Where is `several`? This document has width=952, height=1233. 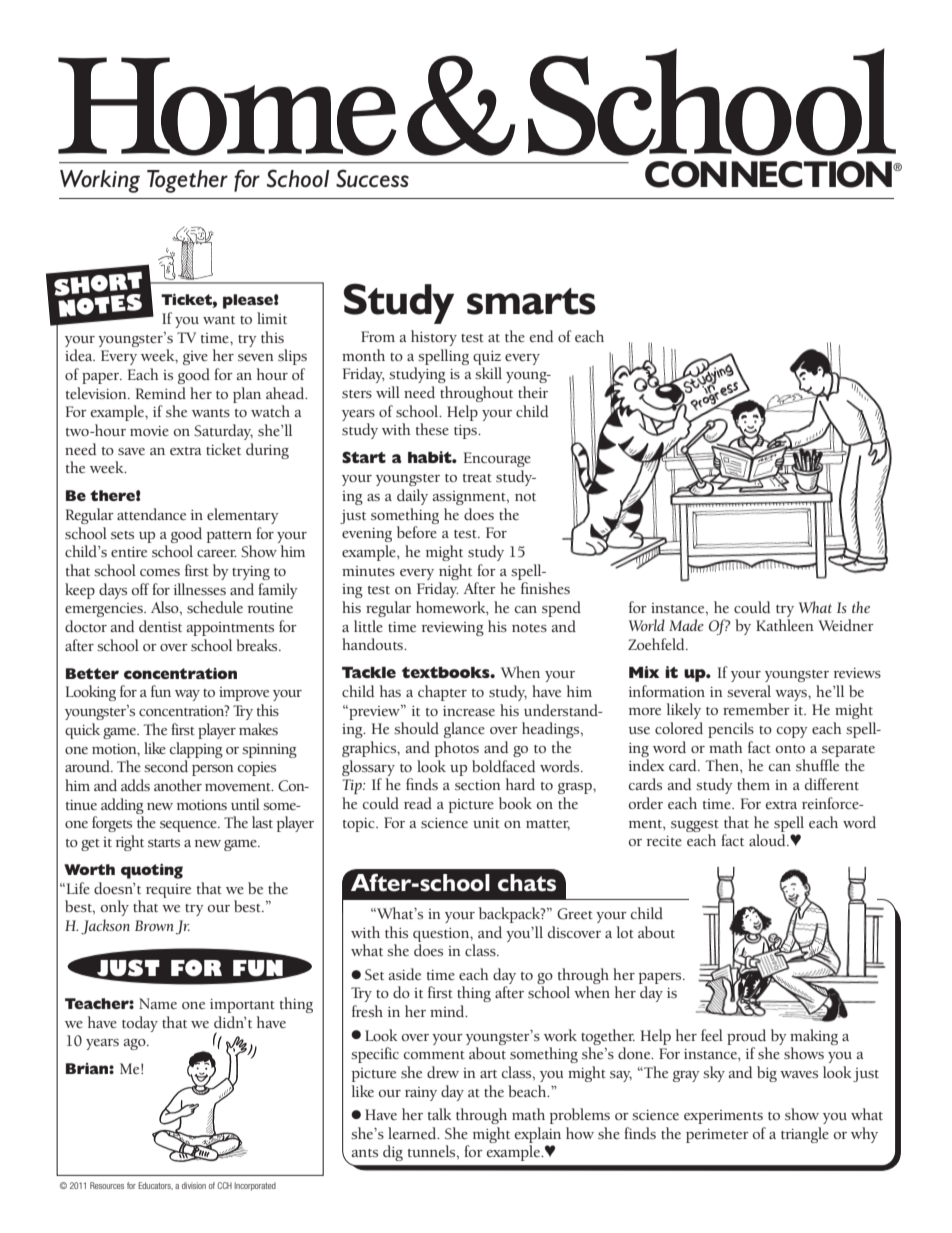 several is located at coordinates (749, 691).
